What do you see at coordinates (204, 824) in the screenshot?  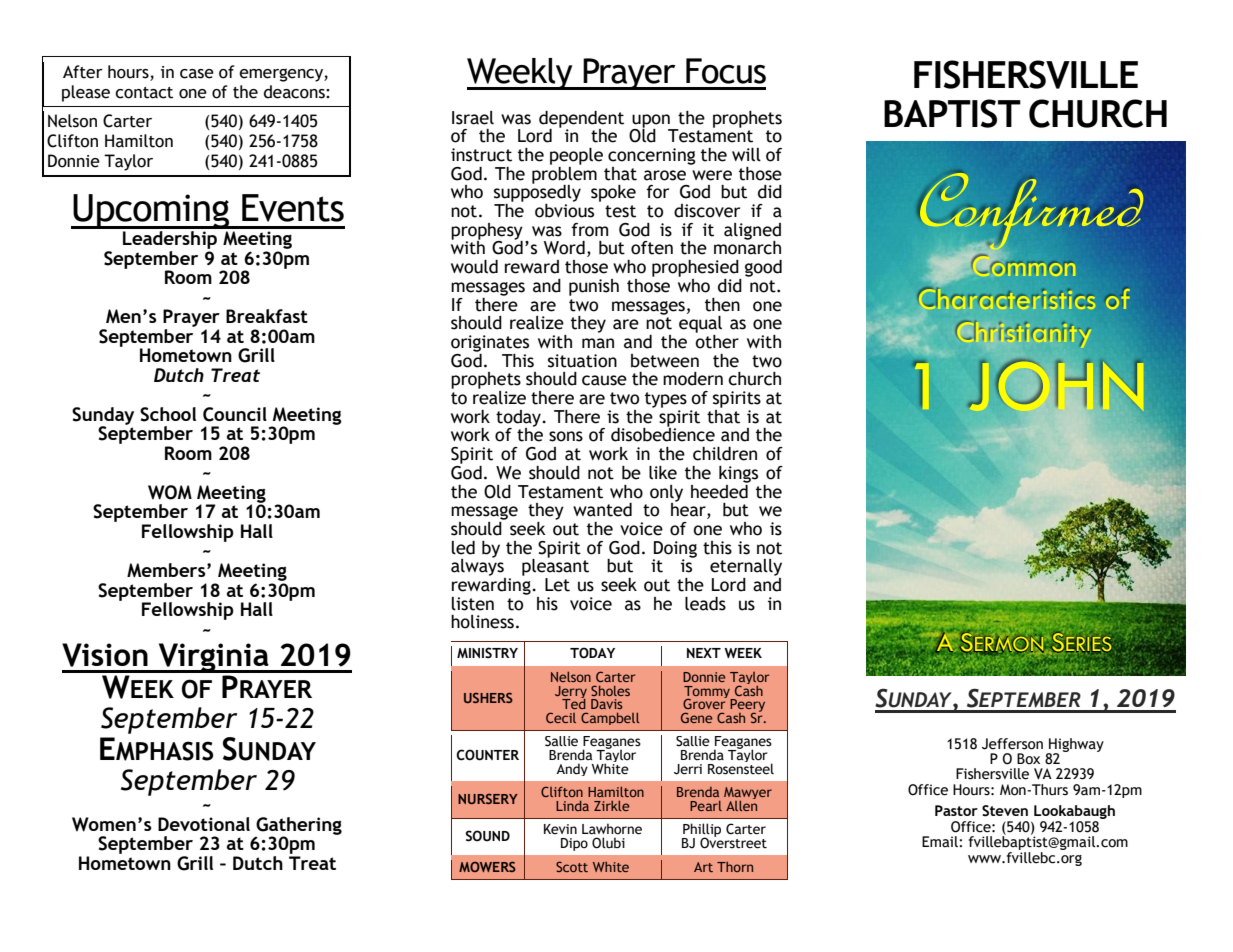 I see `Devotional` at bounding box center [204, 824].
